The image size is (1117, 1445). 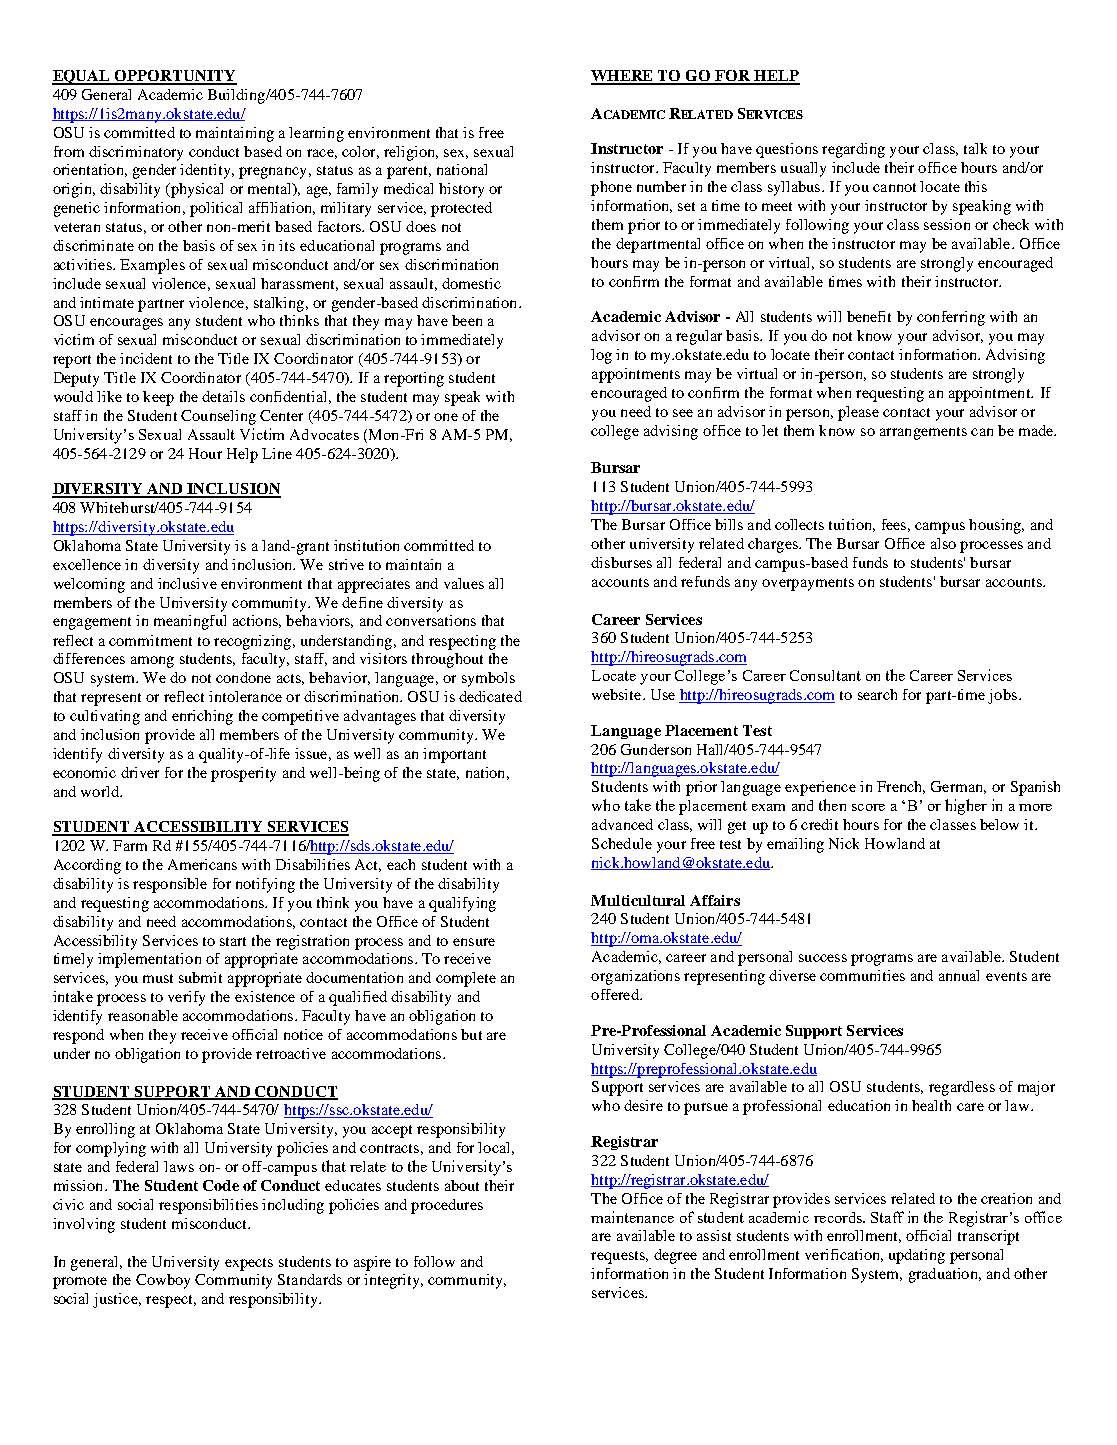 I want to click on also, so click(x=943, y=543).
